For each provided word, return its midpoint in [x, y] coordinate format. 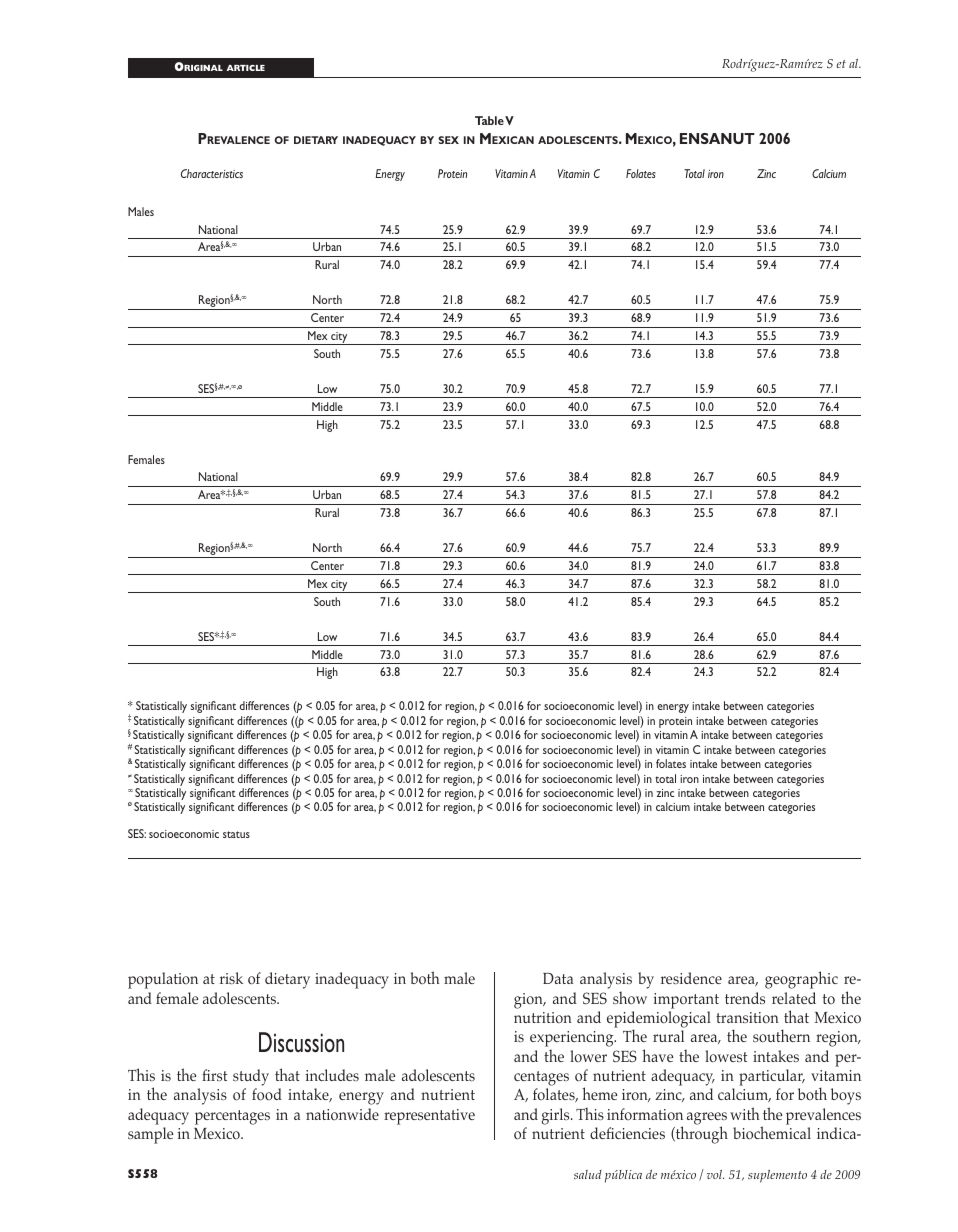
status [236, 834]
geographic [801, 980]
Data [558, 978]
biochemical [772, 1132]
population [163, 980]
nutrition [543, 1017]
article [246, 68]
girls [557, 1116]
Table [489, 120]
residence [691, 978]
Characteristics [212, 173]
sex [448, 140]
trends [745, 998]
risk [231, 978]
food [267, 1094]
